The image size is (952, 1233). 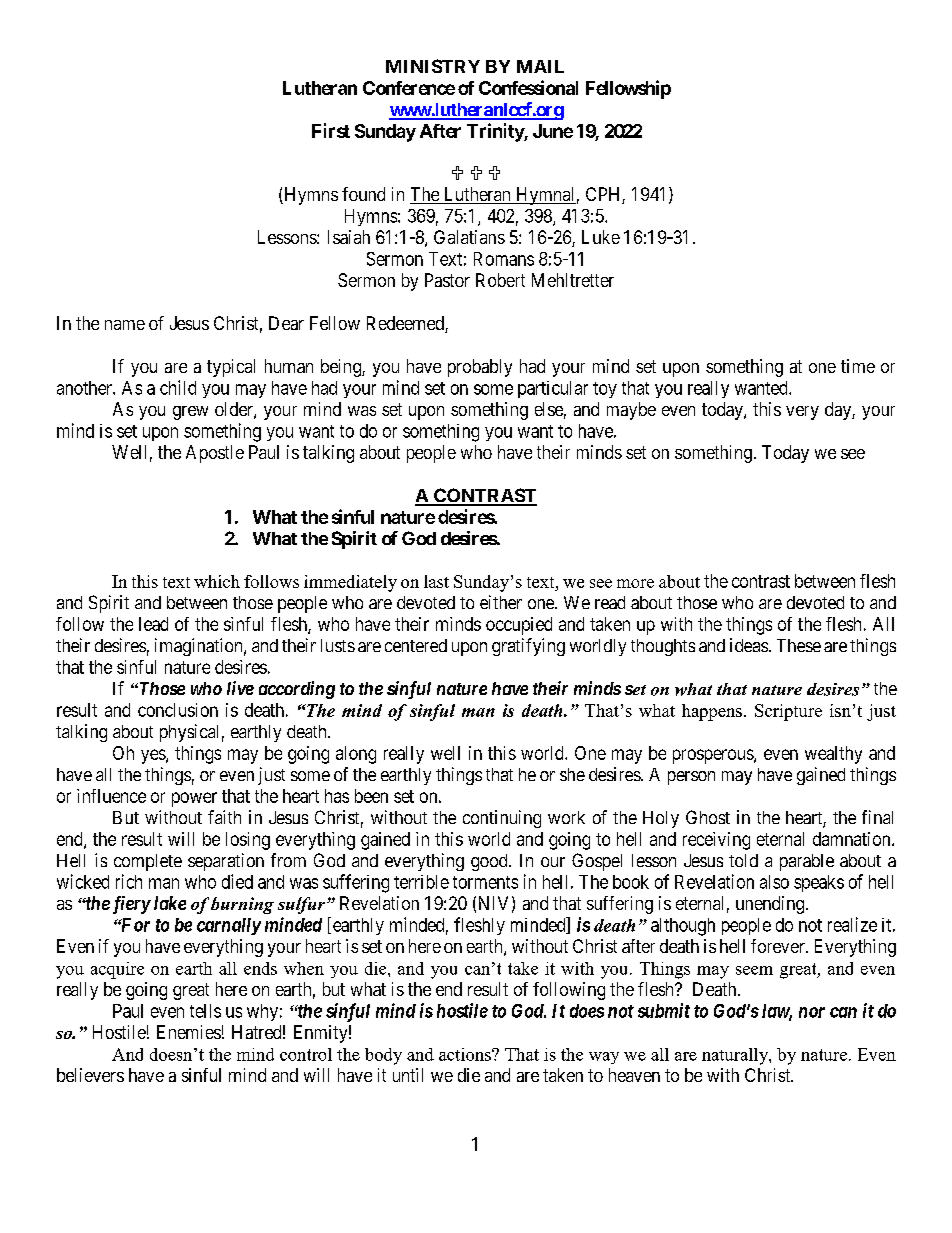 I want to click on Ghost, so click(x=708, y=817).
